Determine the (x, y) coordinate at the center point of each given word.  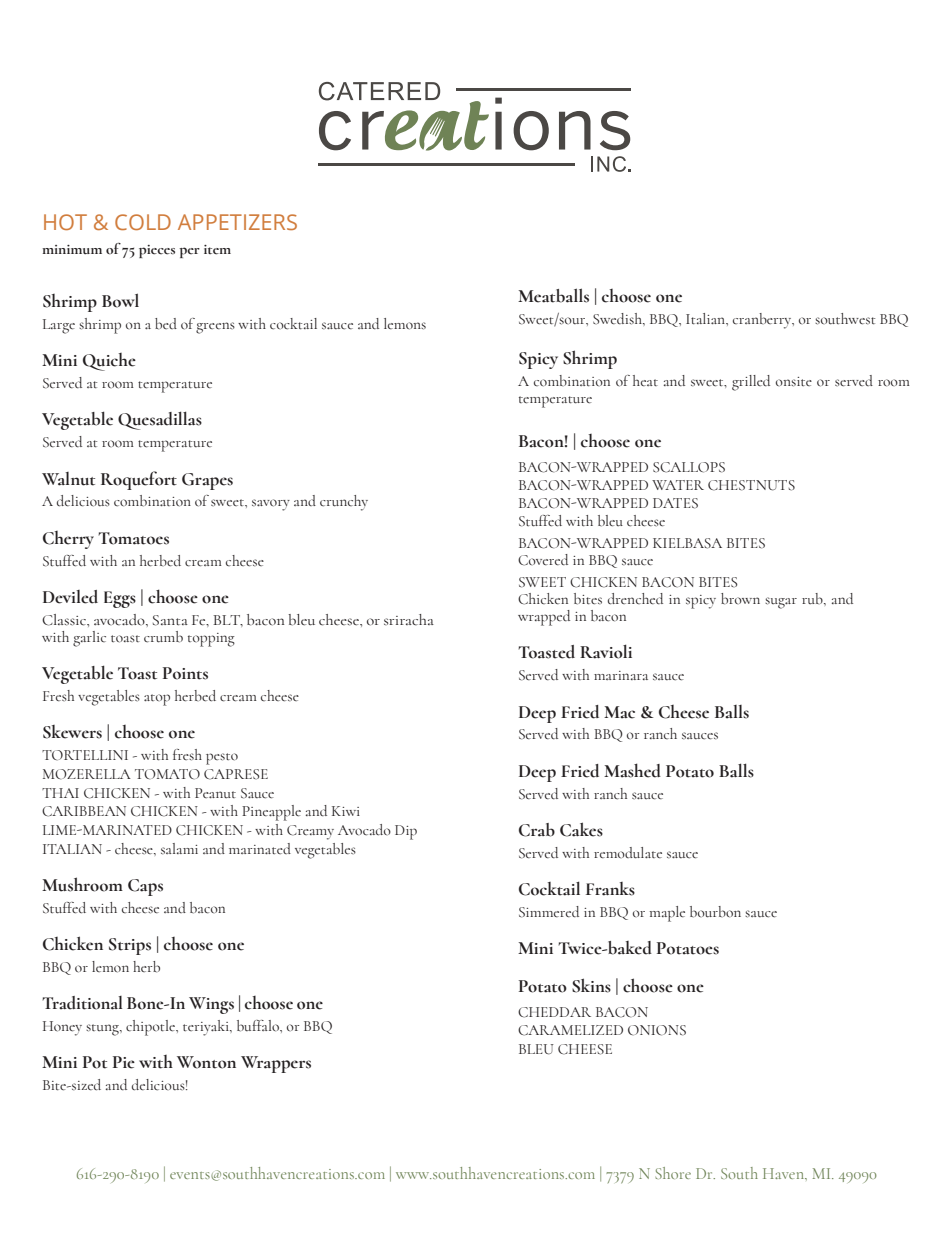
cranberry (763, 321)
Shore (673, 1173)
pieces (157, 251)
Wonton (206, 1062)
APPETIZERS (237, 222)
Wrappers (276, 1064)
